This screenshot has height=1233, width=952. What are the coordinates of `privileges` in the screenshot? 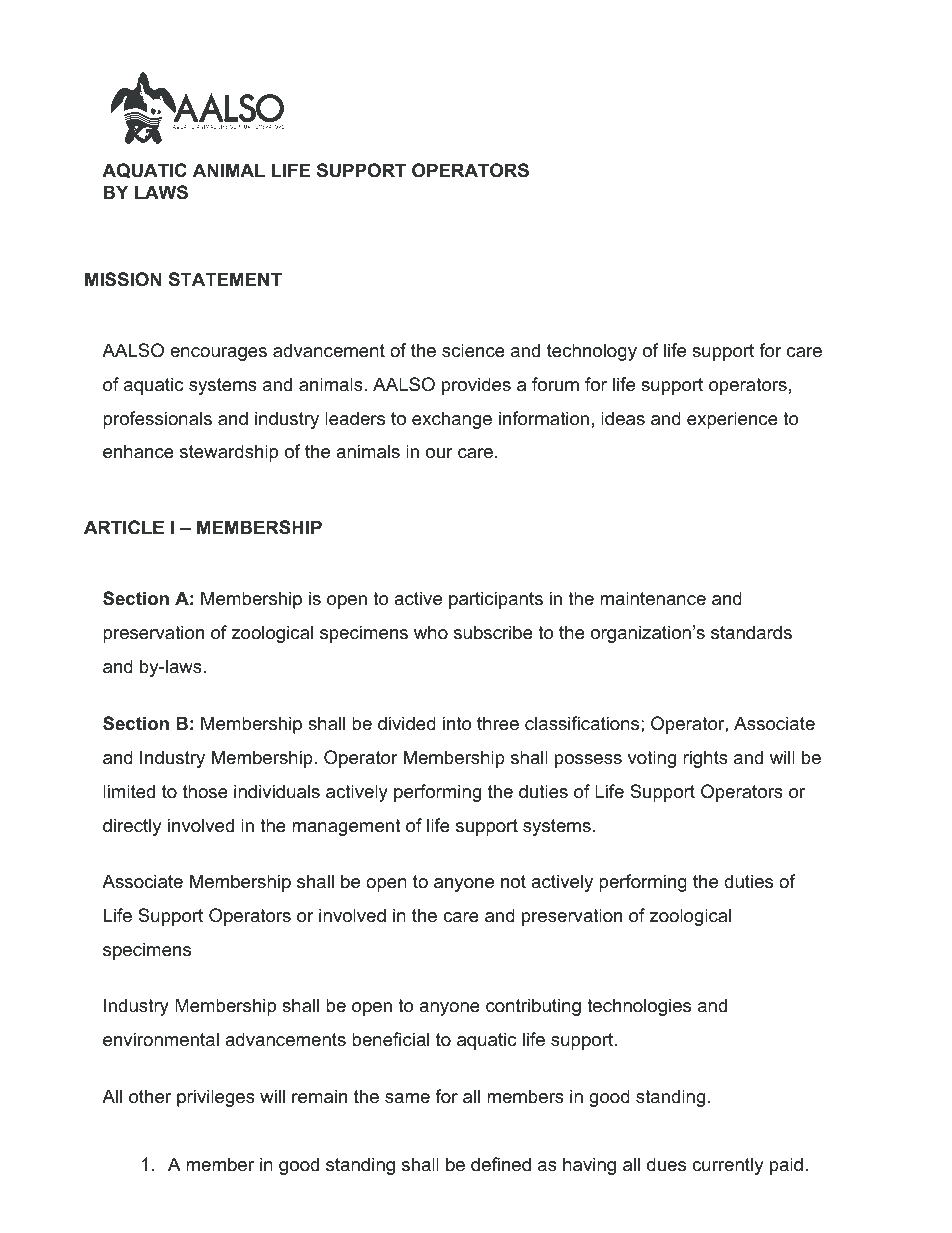 It's located at (216, 1098).
